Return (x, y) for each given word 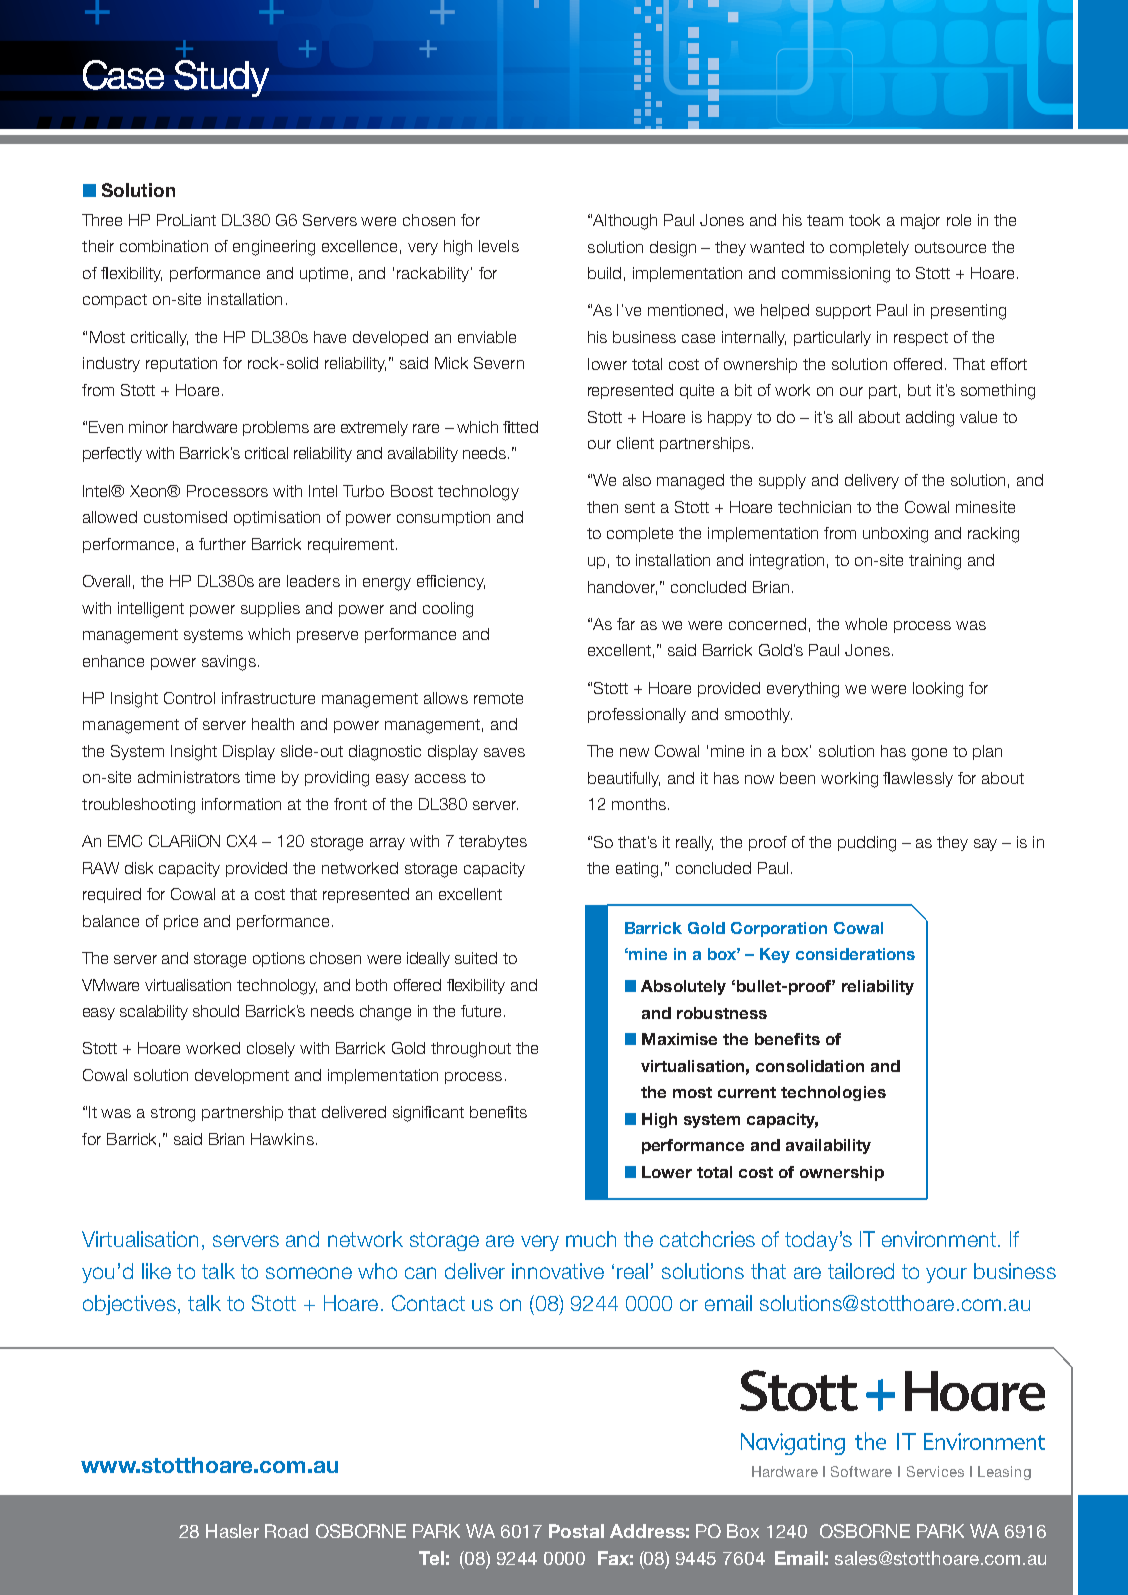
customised (185, 517)
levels (499, 246)
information (241, 804)
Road (286, 1531)
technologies (833, 1093)
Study (221, 78)
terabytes (493, 842)
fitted (520, 427)
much (591, 1239)
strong (173, 1114)
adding (930, 419)
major (920, 221)
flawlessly (918, 779)
